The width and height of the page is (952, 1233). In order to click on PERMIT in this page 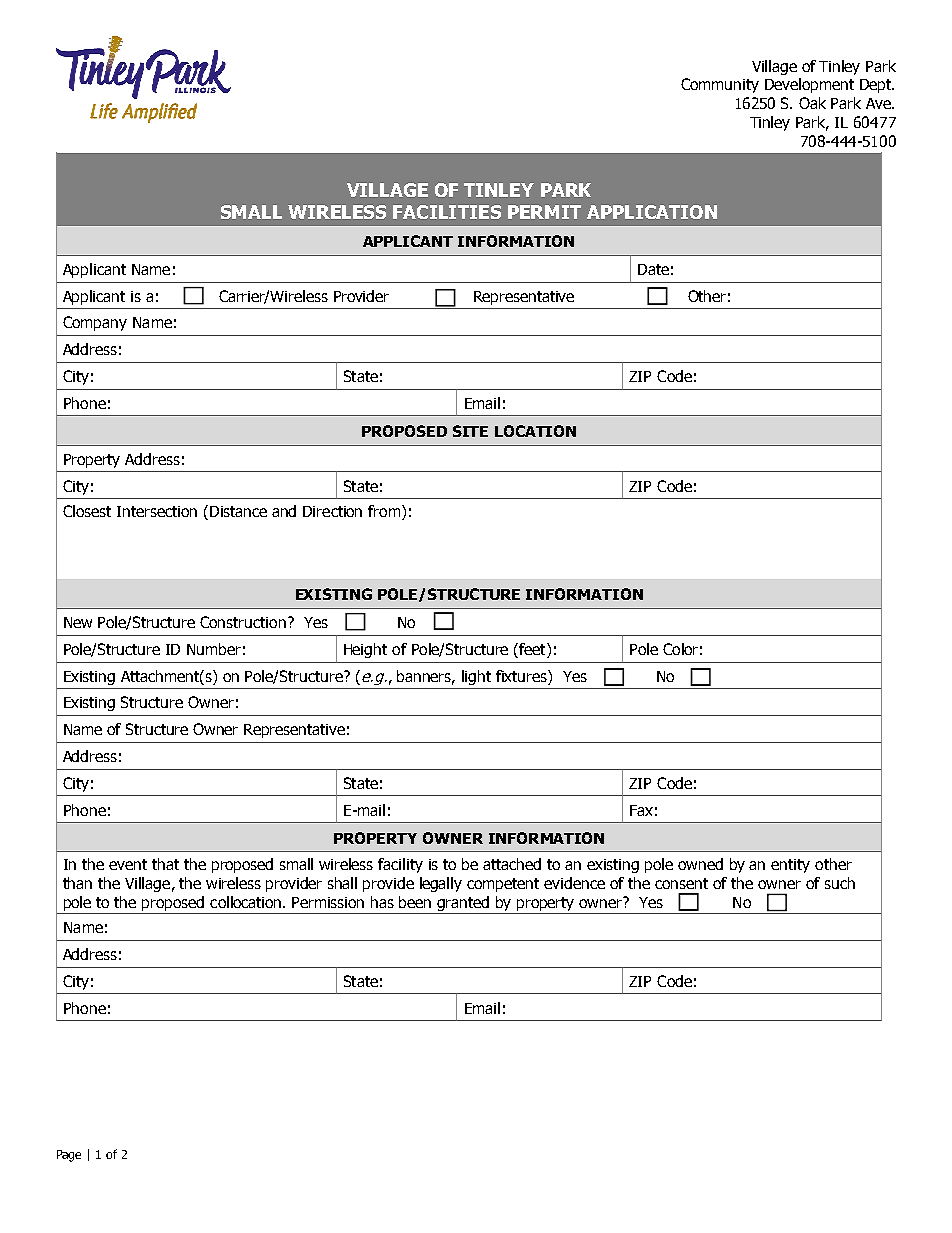, I will do `click(544, 212)`.
